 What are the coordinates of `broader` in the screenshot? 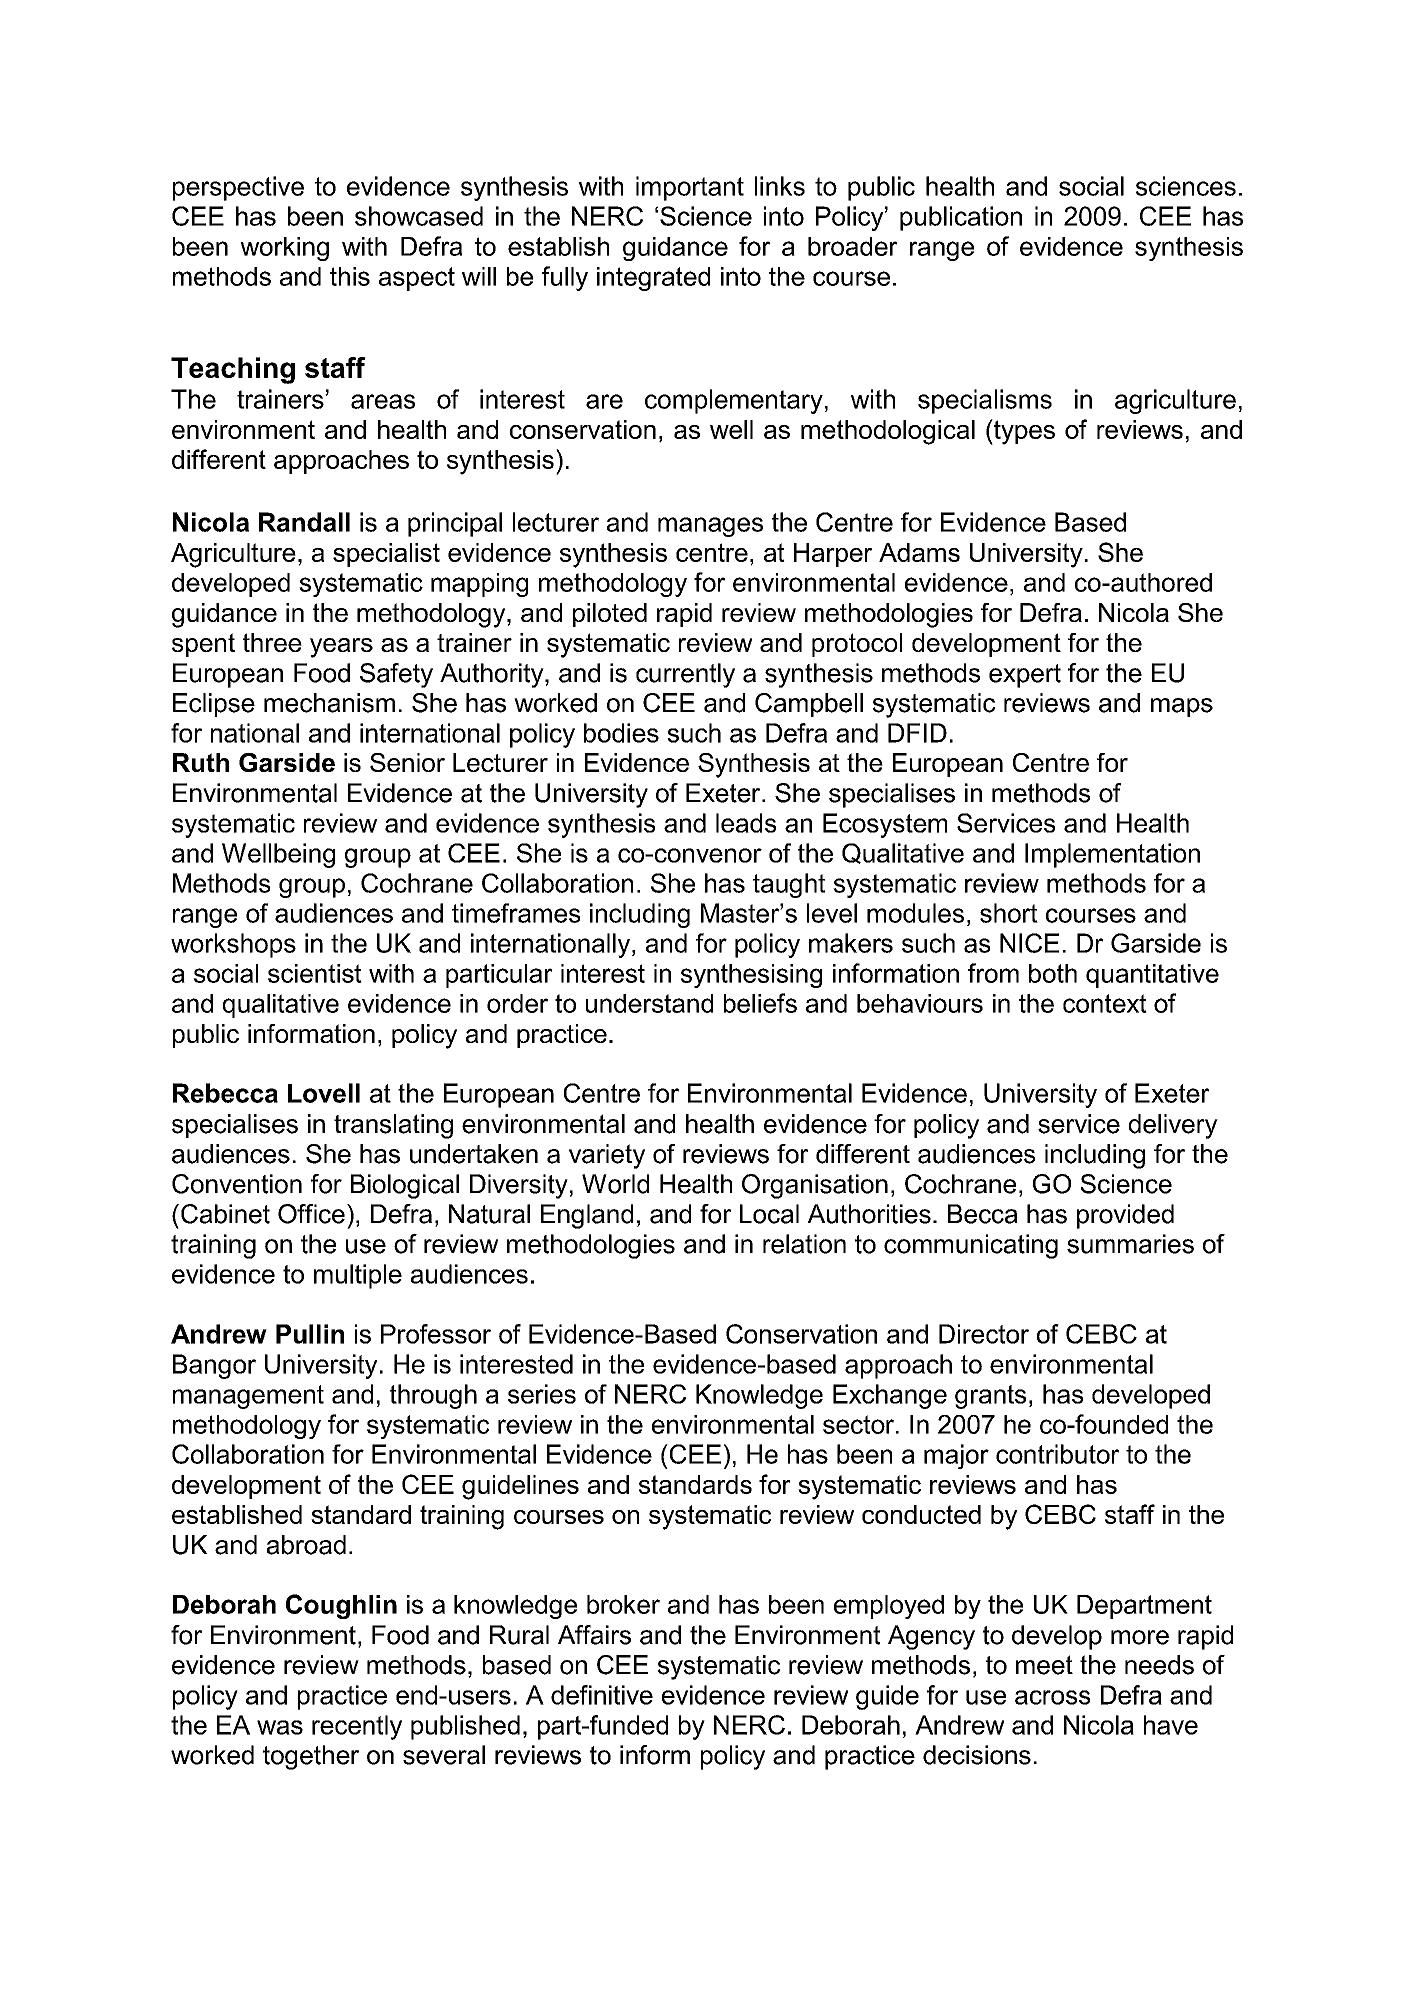 It's located at (852, 246).
